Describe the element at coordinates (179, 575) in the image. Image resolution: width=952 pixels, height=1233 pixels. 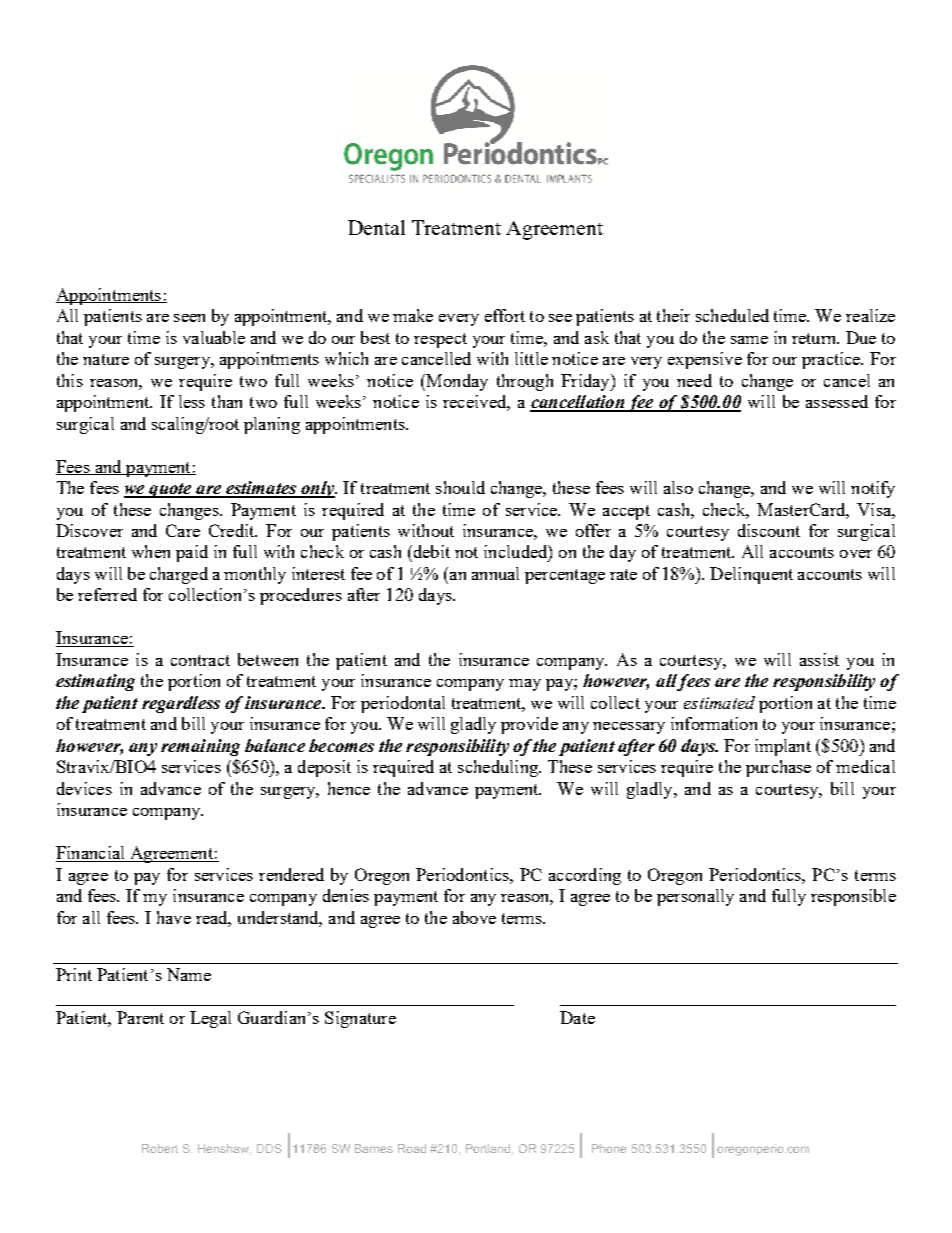
I see `charged` at that location.
